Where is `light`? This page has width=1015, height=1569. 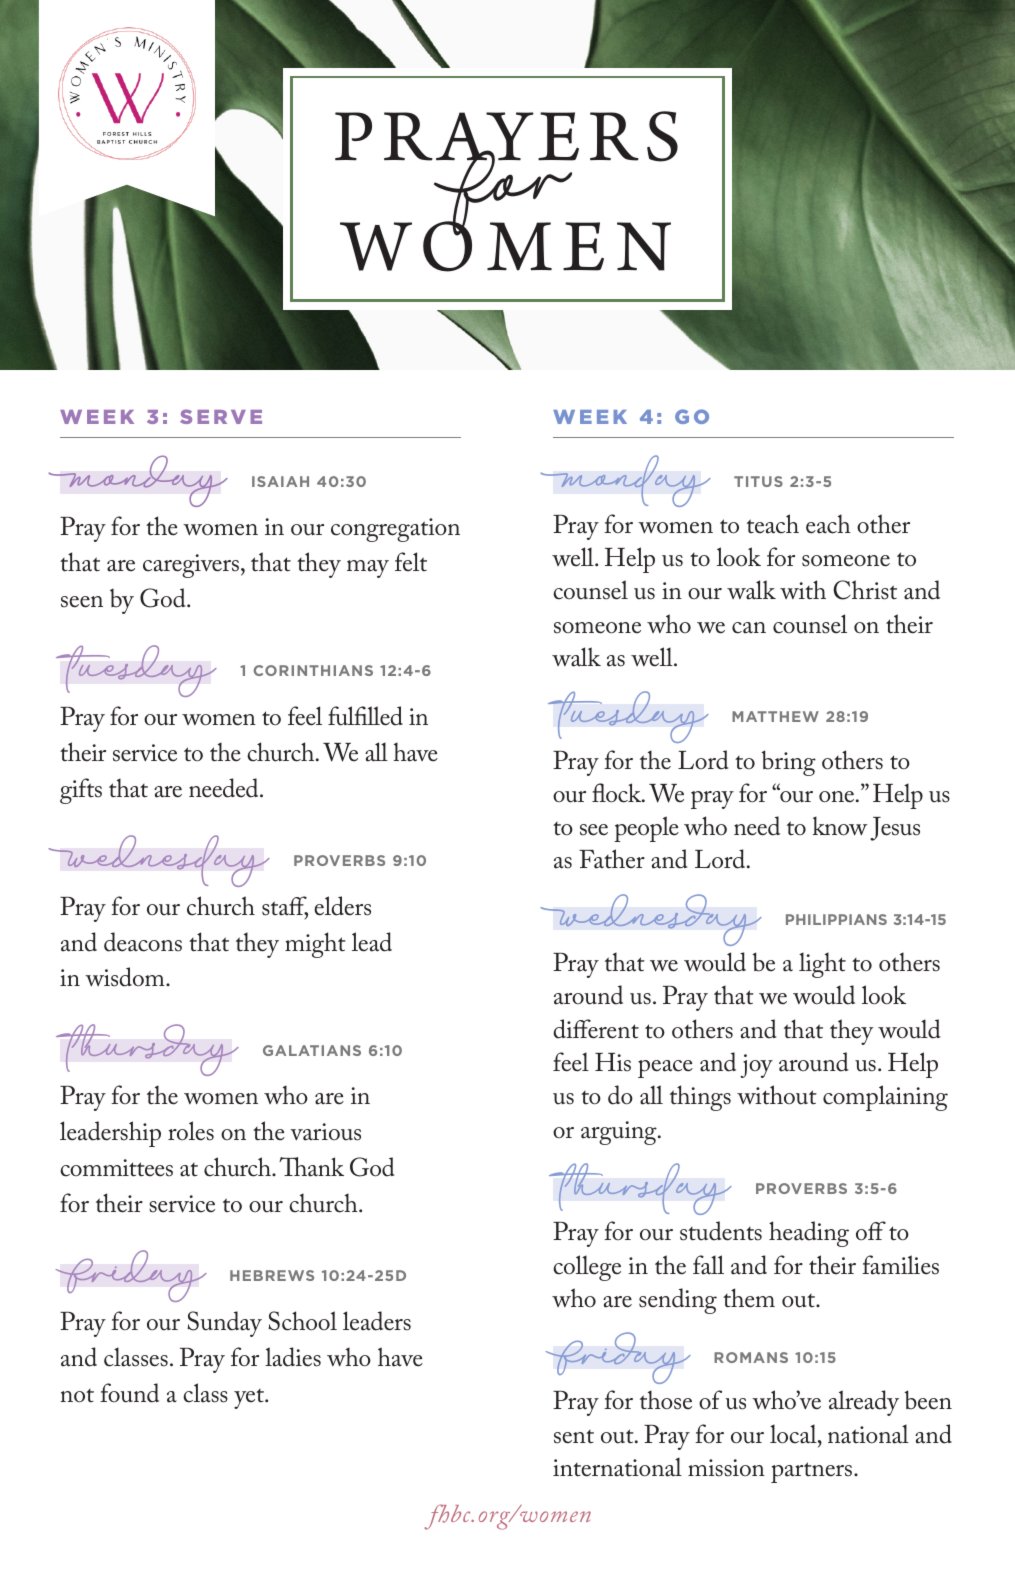
light is located at coordinates (822, 965).
